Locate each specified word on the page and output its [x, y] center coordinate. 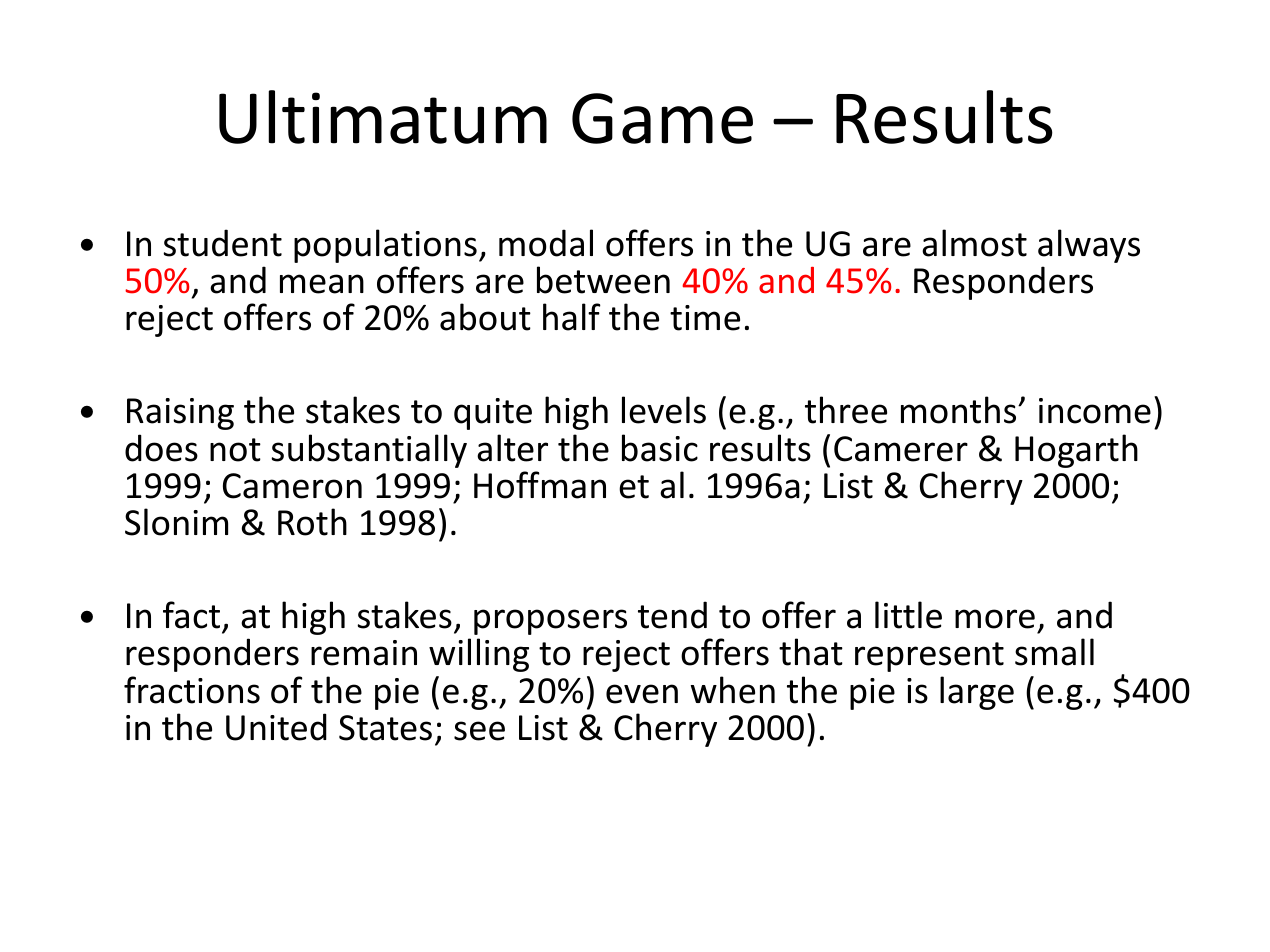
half [572, 317]
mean [322, 284]
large [977, 693]
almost [974, 243]
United [276, 727]
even [642, 694]
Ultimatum [383, 117]
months [960, 410]
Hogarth [1076, 451]
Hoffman [540, 485]
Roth [312, 522]
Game [662, 118]
